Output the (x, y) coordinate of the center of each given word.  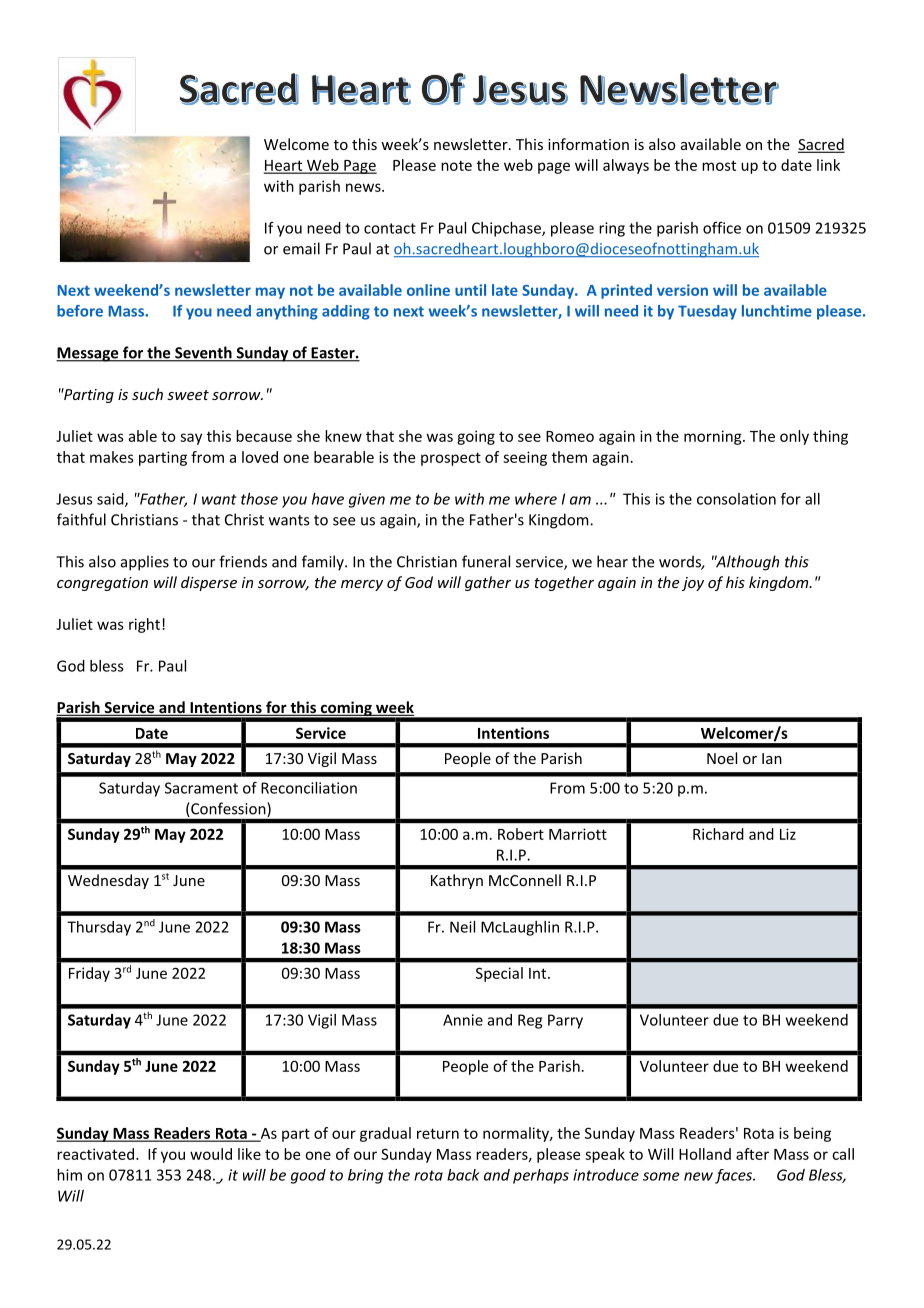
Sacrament (201, 788)
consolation (736, 499)
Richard (718, 834)
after (752, 1154)
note (456, 165)
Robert (521, 834)
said (111, 500)
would (211, 1154)
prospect (451, 459)
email (301, 248)
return (438, 1133)
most (719, 165)
